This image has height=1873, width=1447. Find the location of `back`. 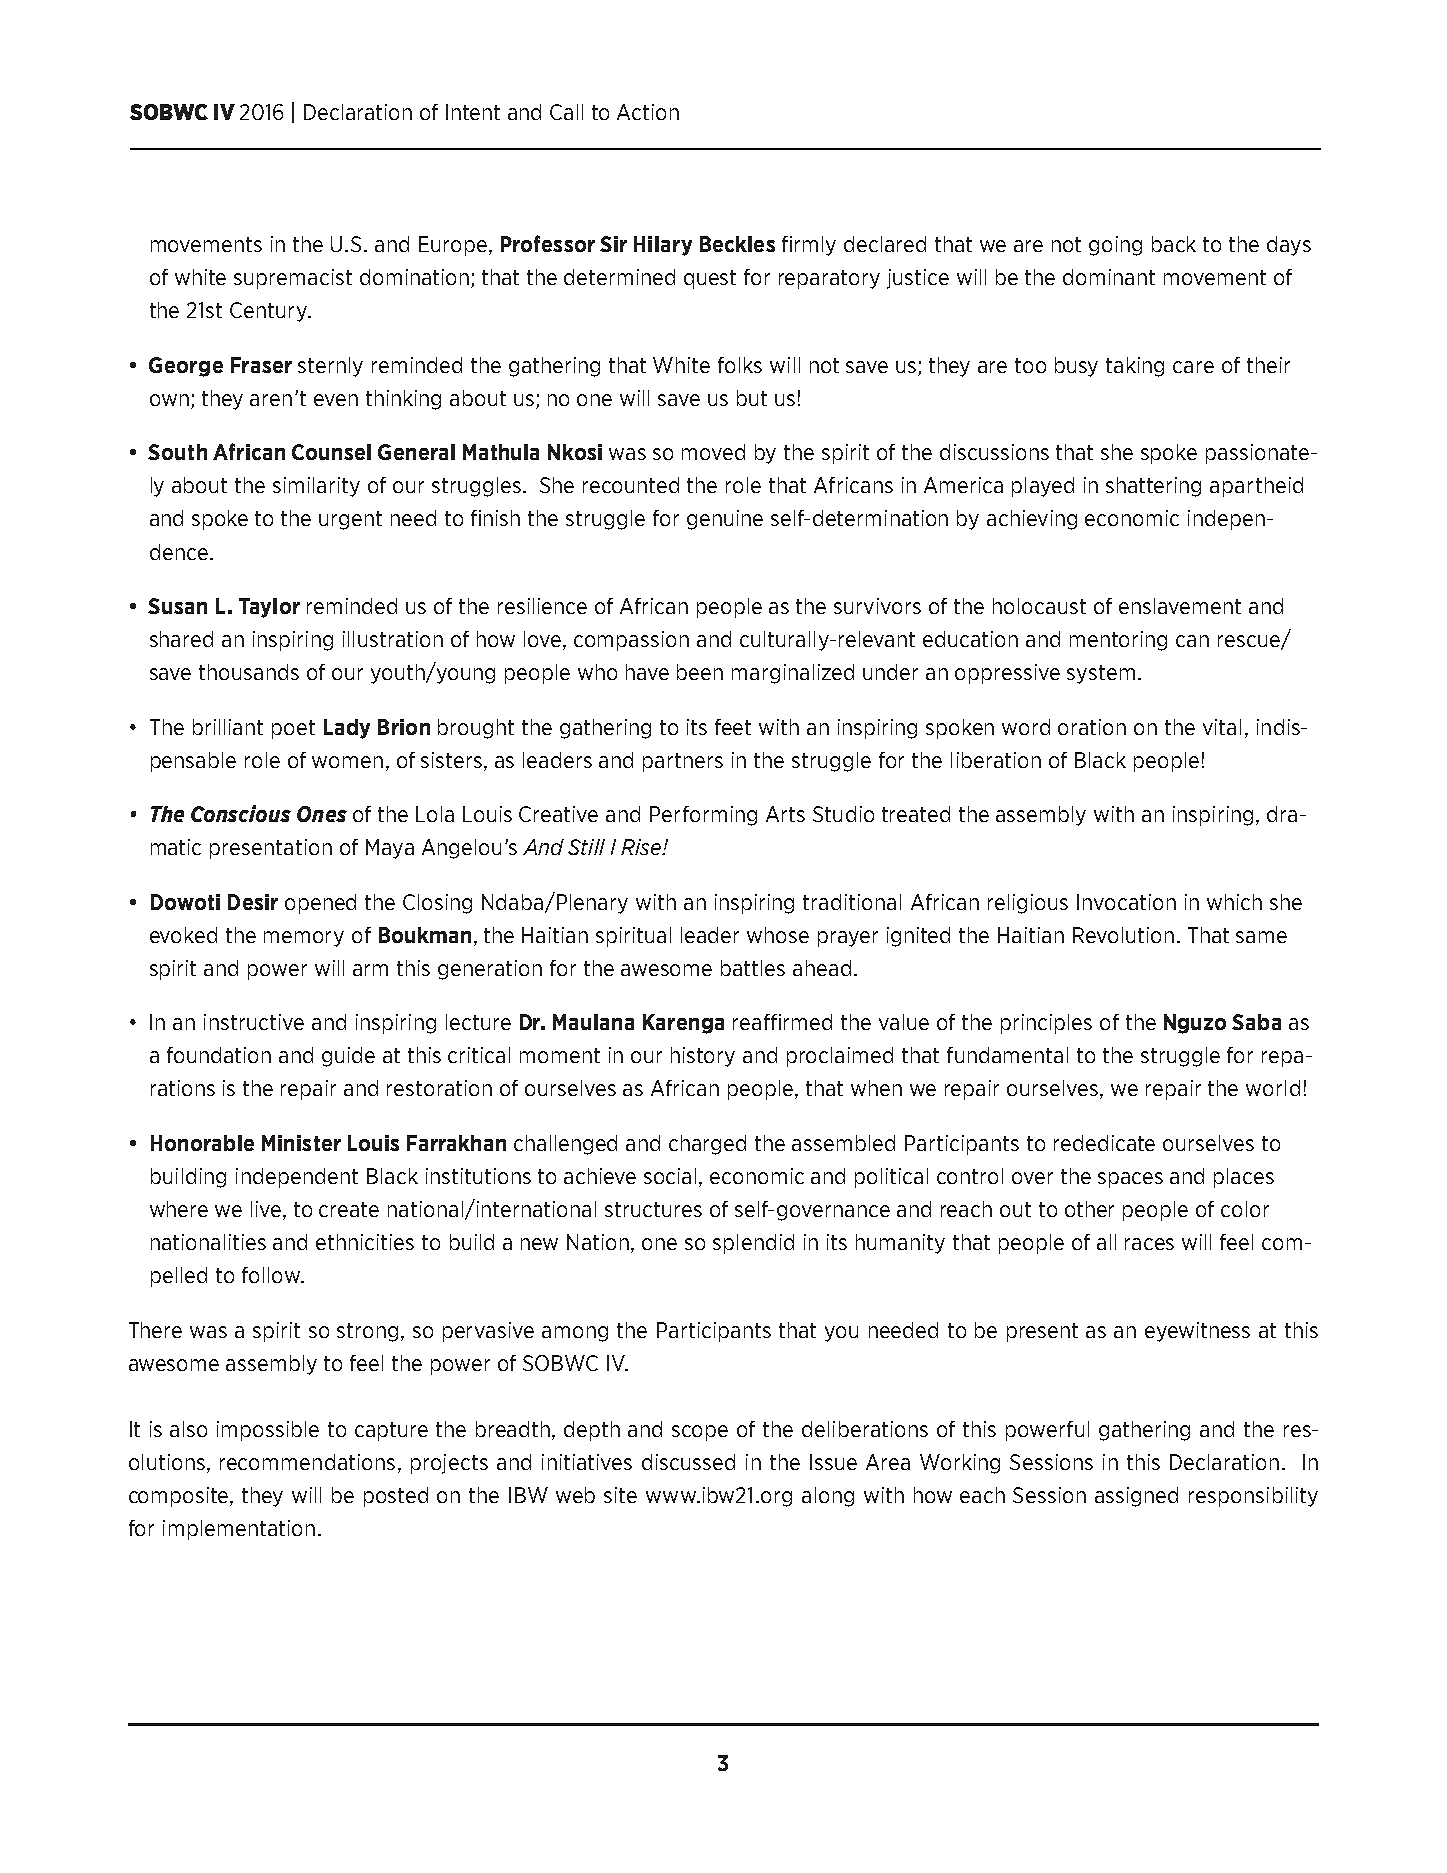

back is located at coordinates (1174, 244).
